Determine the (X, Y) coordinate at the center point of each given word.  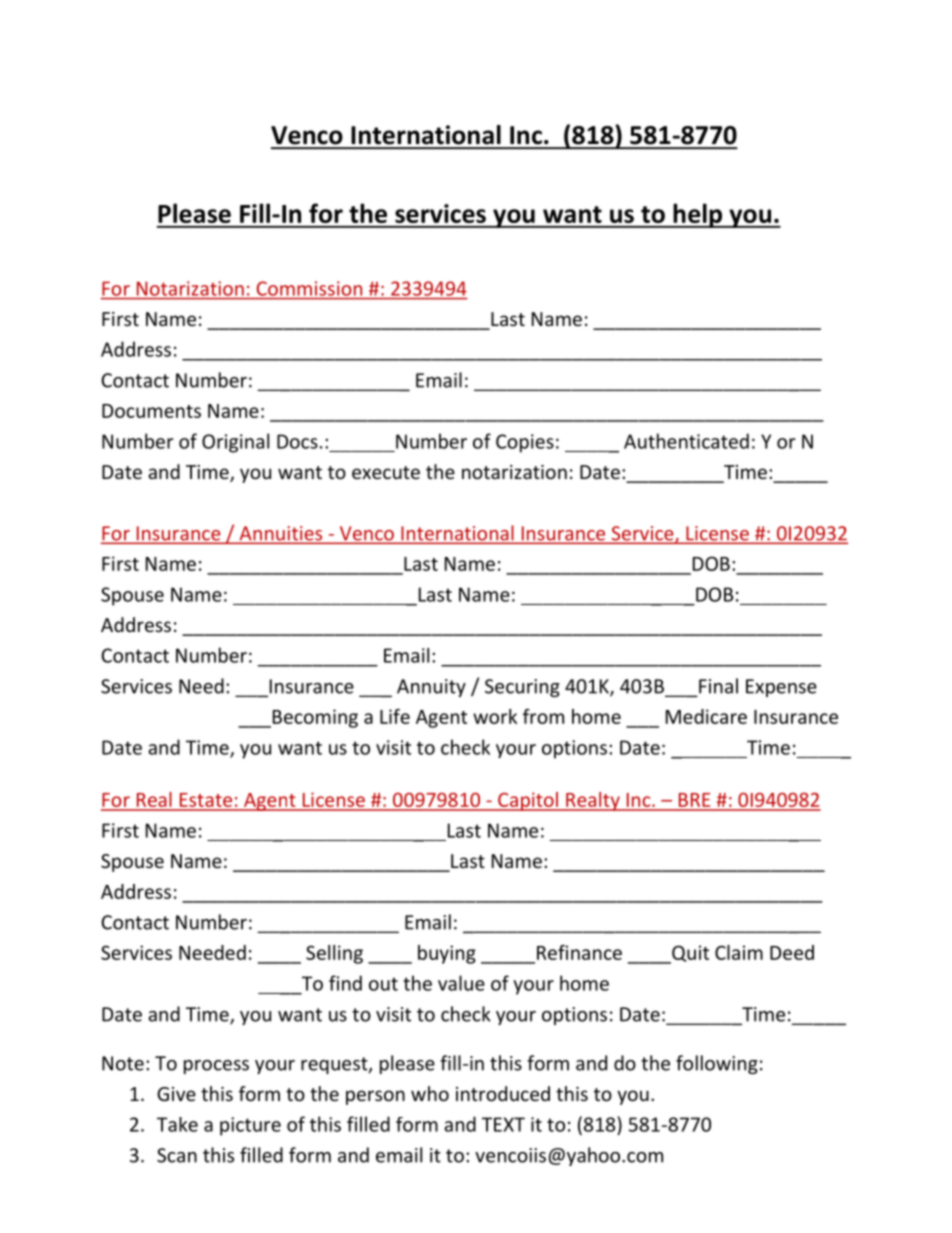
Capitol (528, 801)
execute (386, 472)
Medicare (706, 716)
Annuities (281, 534)
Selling (334, 954)
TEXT (503, 1124)
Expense (781, 688)
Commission (309, 288)
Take (177, 1124)
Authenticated (686, 441)
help (697, 215)
